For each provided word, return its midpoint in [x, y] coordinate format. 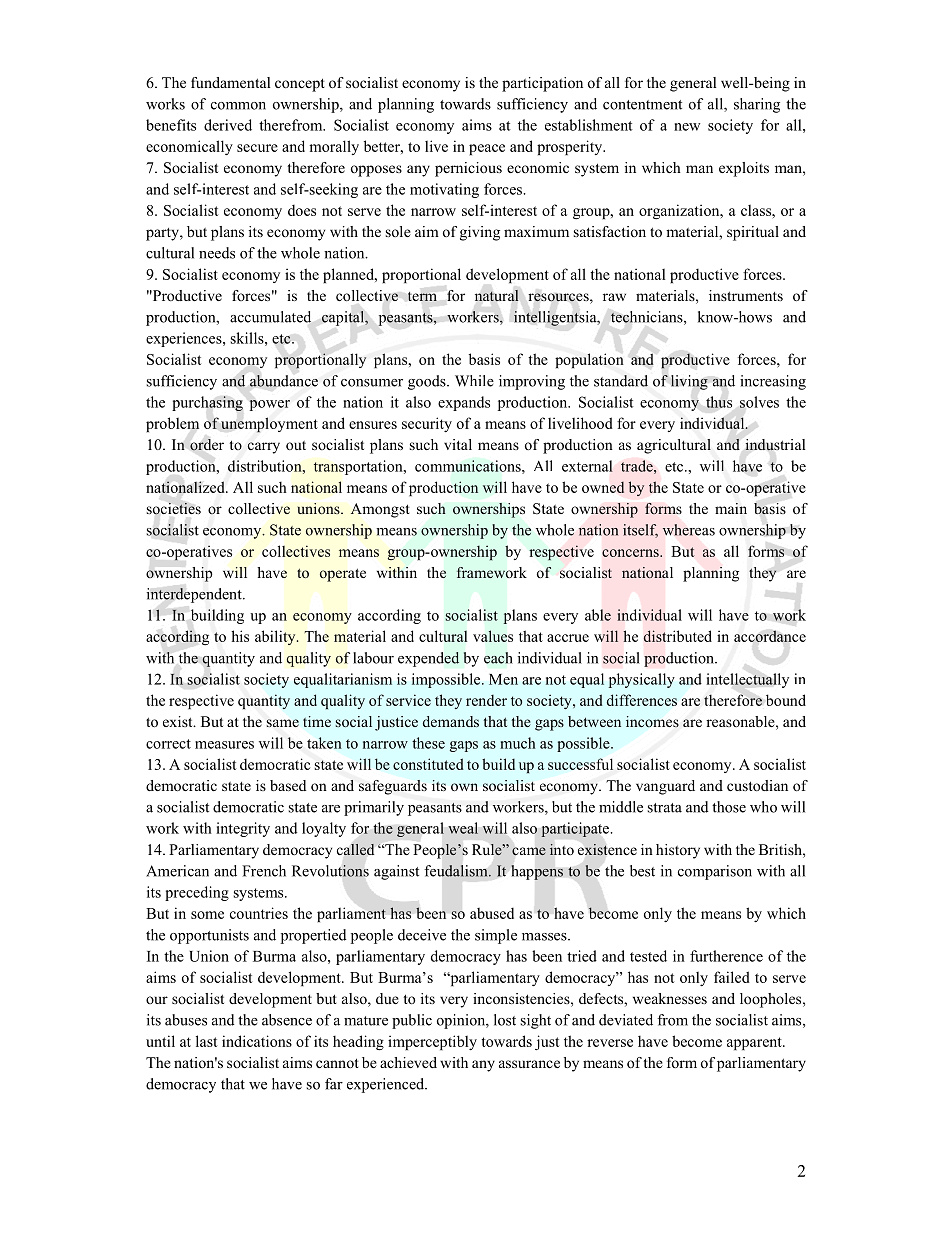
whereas [688, 530]
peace [487, 149]
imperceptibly [432, 1042]
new [687, 127]
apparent [755, 1043]
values [493, 636]
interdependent [195, 595]
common [238, 106]
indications [257, 1041]
